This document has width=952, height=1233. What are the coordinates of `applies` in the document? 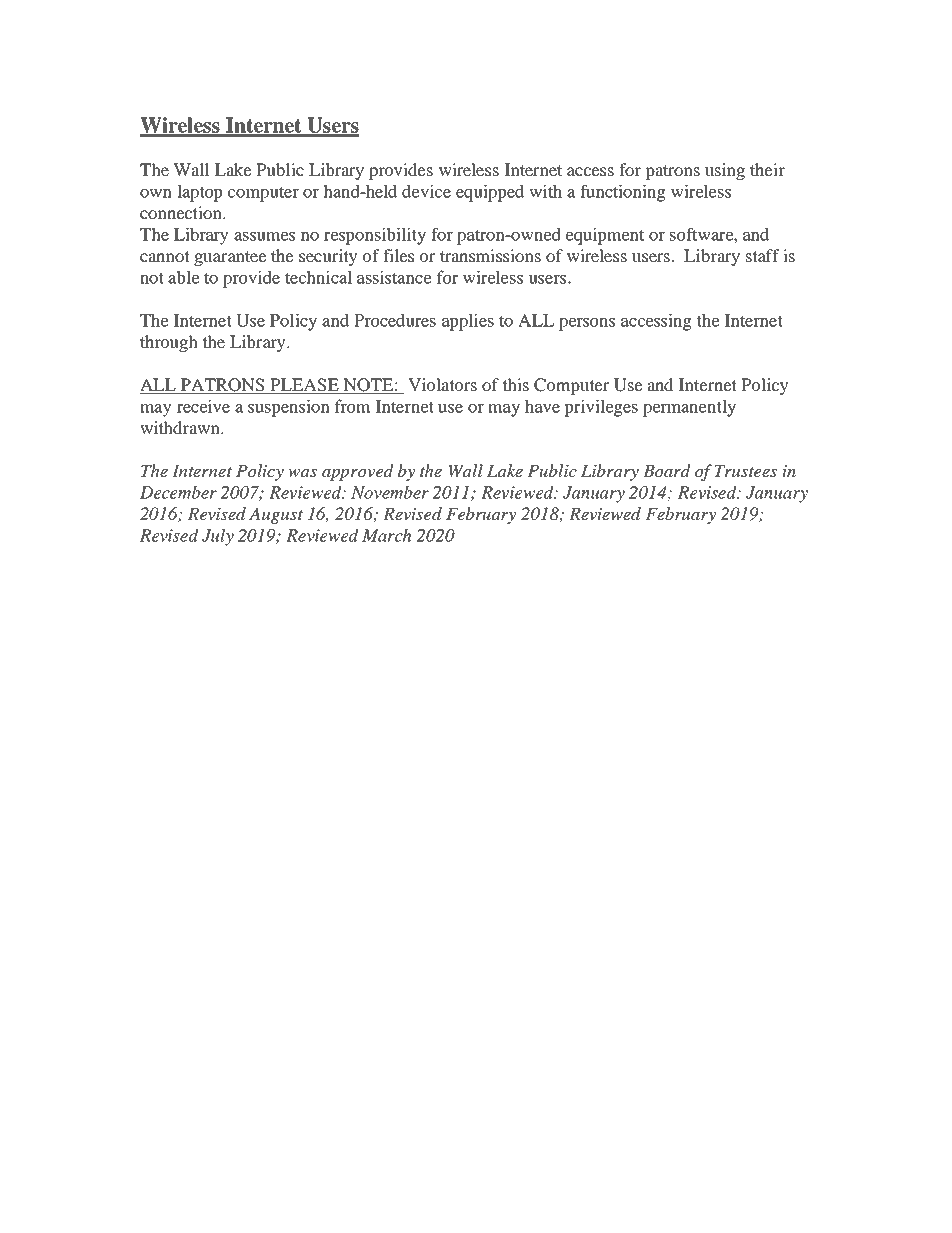 It's located at (468, 322).
